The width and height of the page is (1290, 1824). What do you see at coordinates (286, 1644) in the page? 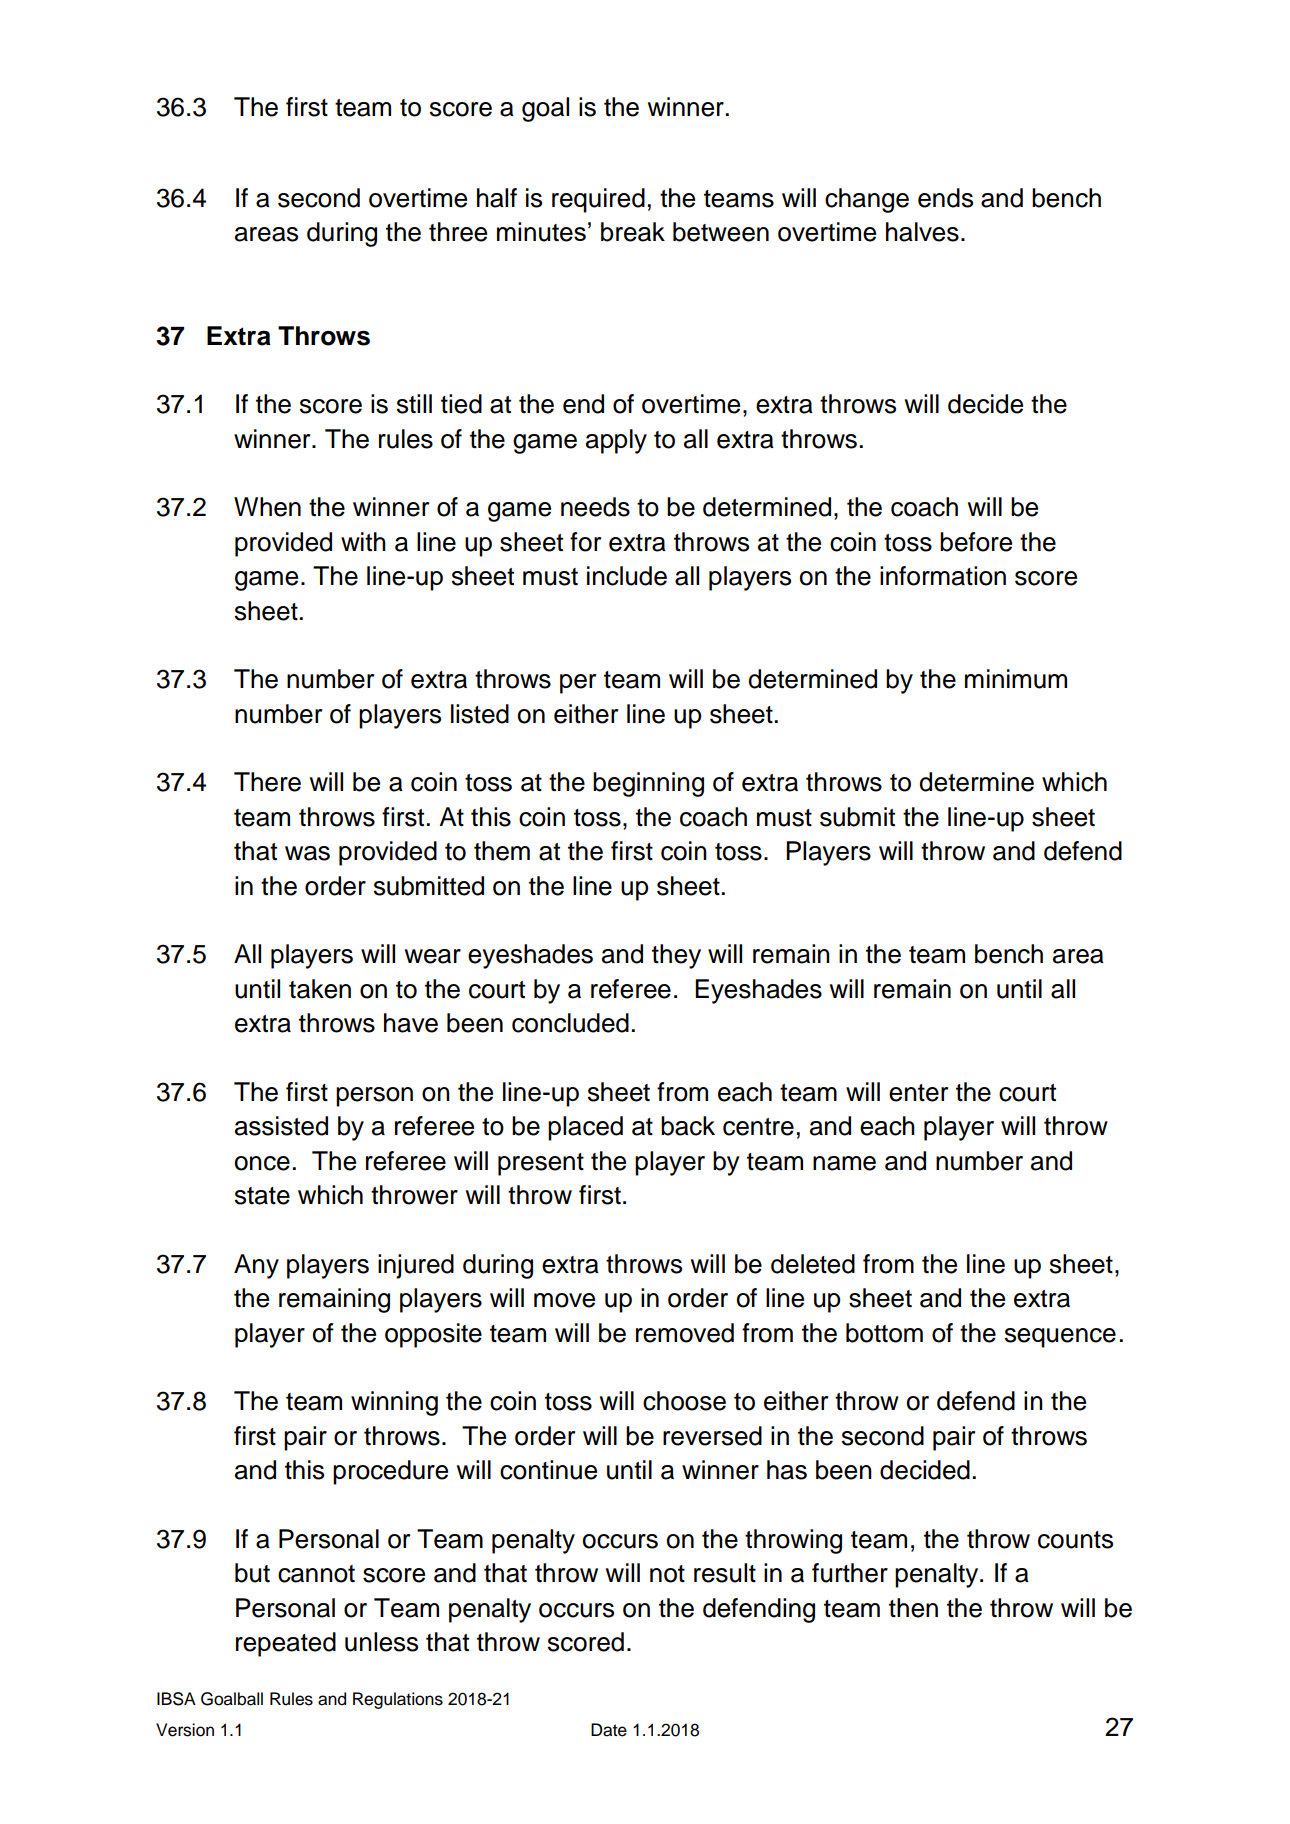
I see `repeated` at bounding box center [286, 1644].
